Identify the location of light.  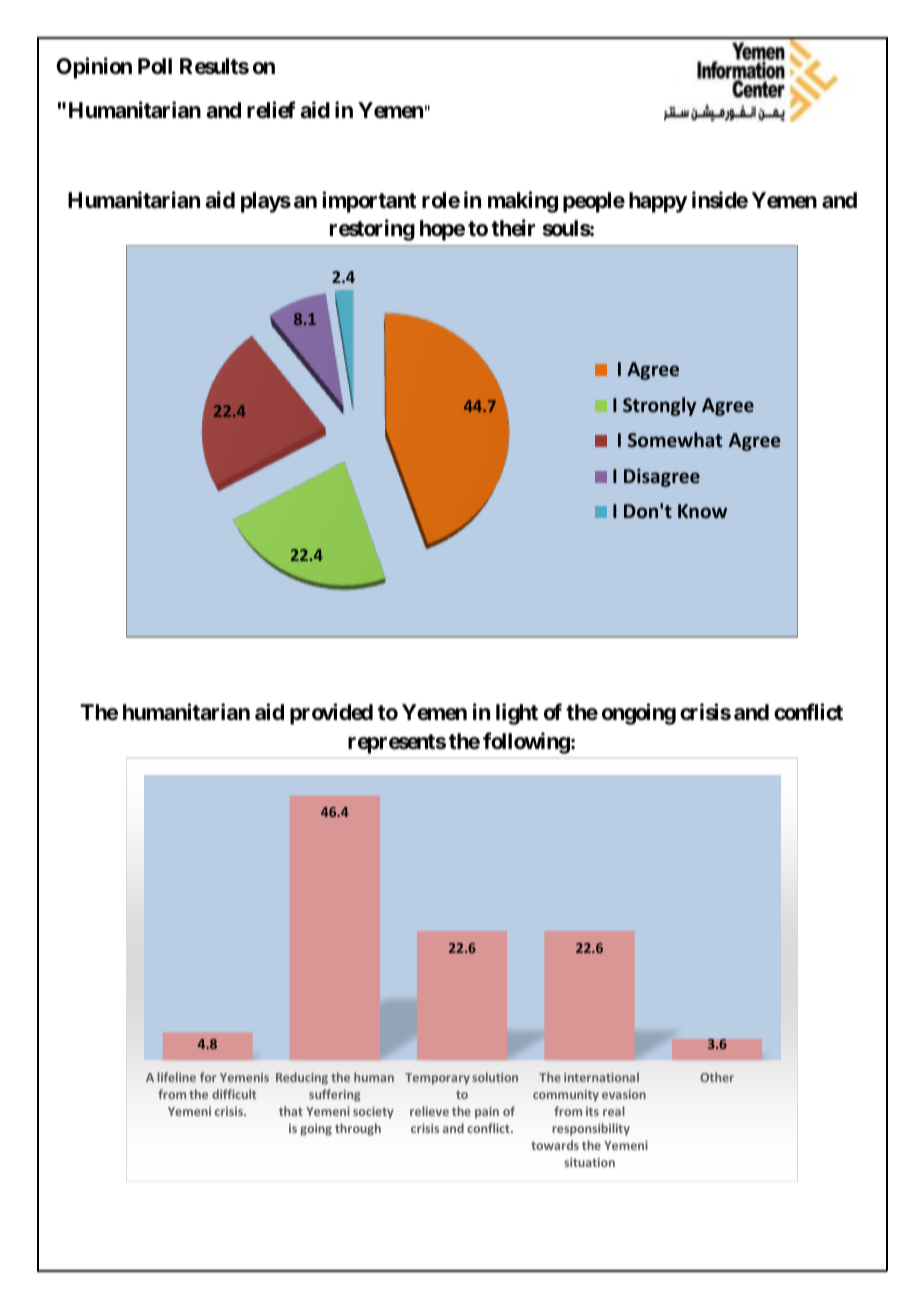
(517, 714).
